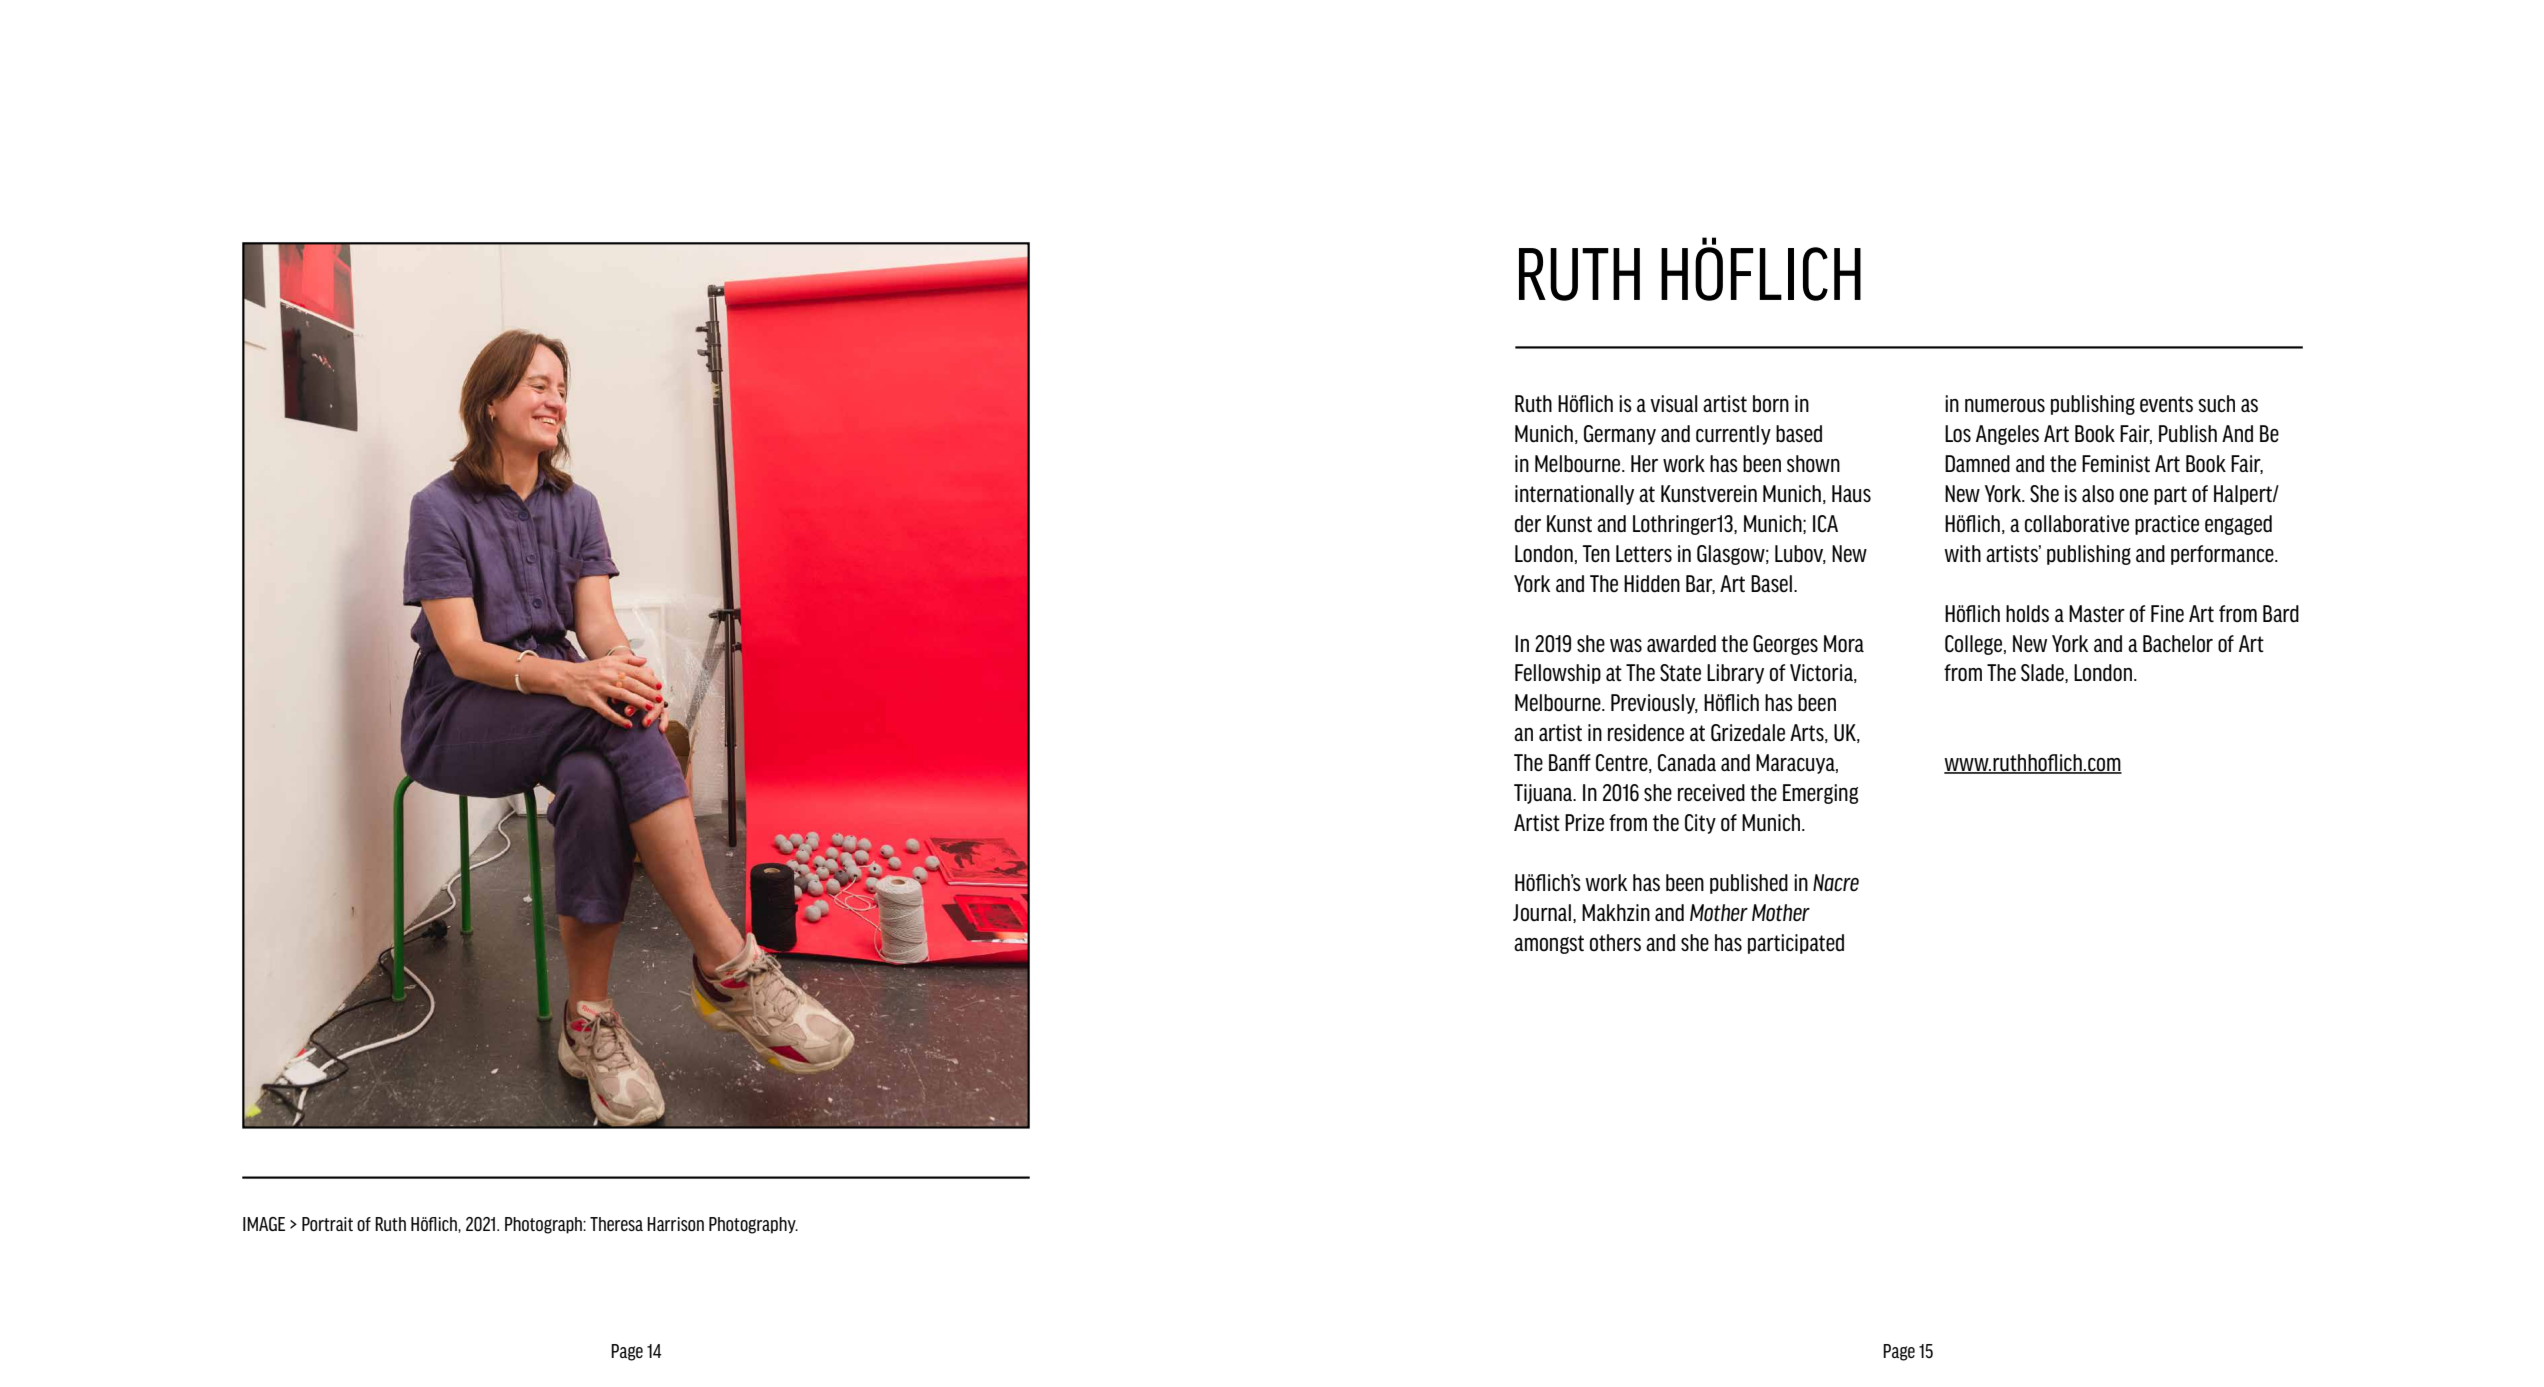  I want to click on Fellowship, so click(1558, 674).
